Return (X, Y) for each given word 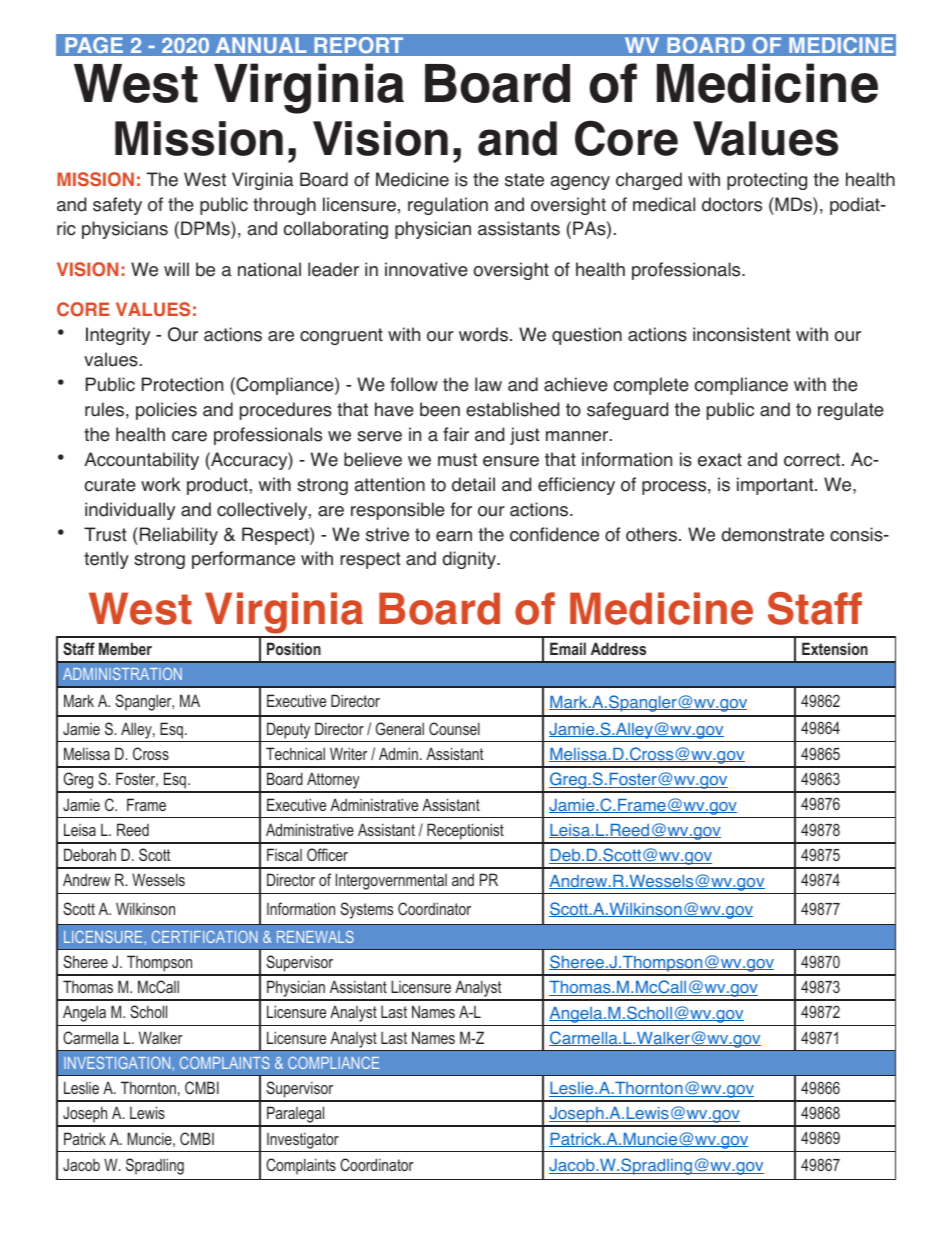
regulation (448, 206)
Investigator (303, 1140)
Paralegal (296, 1116)
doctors (732, 204)
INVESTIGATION (118, 1063)
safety (117, 206)
